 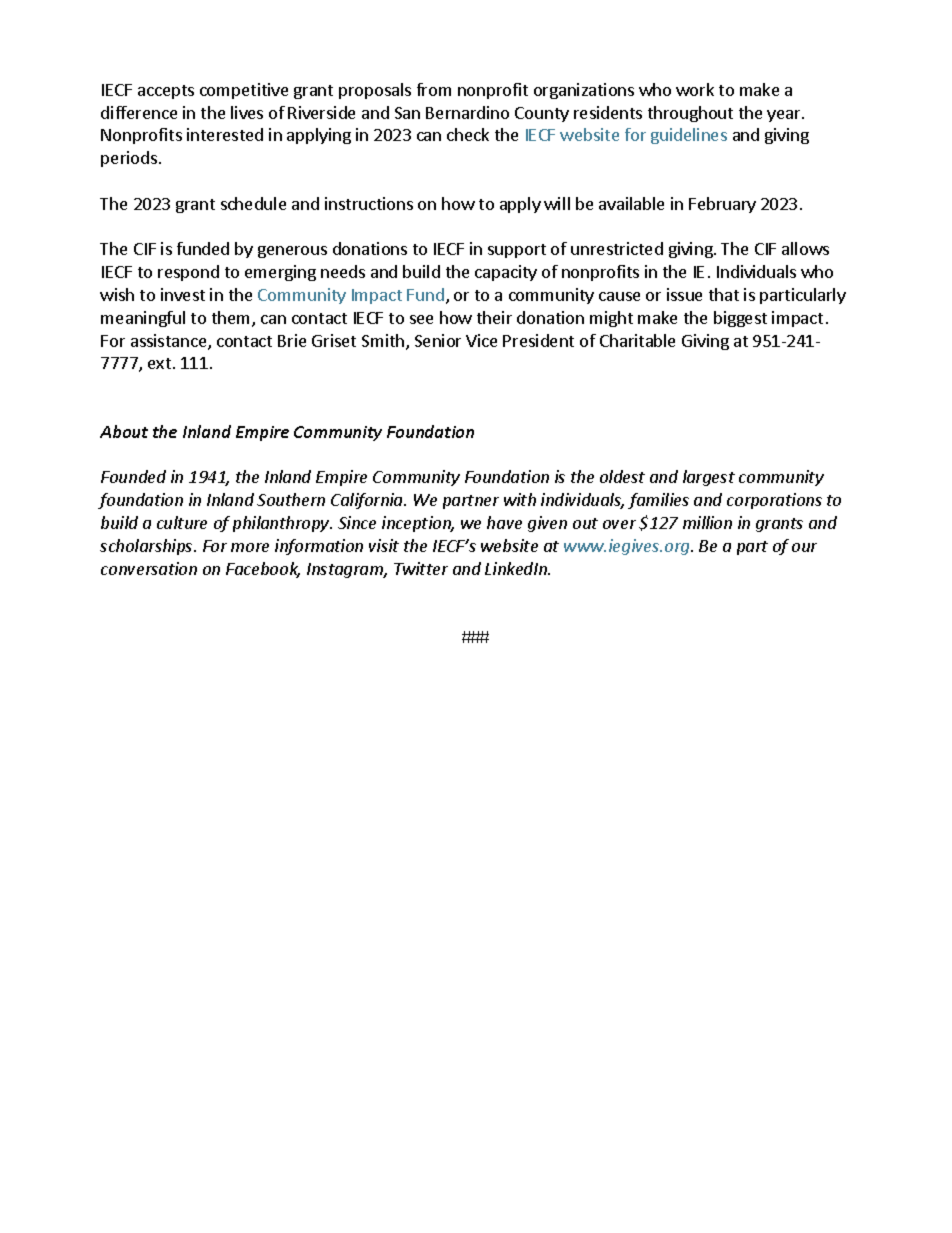 What do you see at coordinates (637, 340) in the screenshot?
I see `Charitable` at bounding box center [637, 340].
